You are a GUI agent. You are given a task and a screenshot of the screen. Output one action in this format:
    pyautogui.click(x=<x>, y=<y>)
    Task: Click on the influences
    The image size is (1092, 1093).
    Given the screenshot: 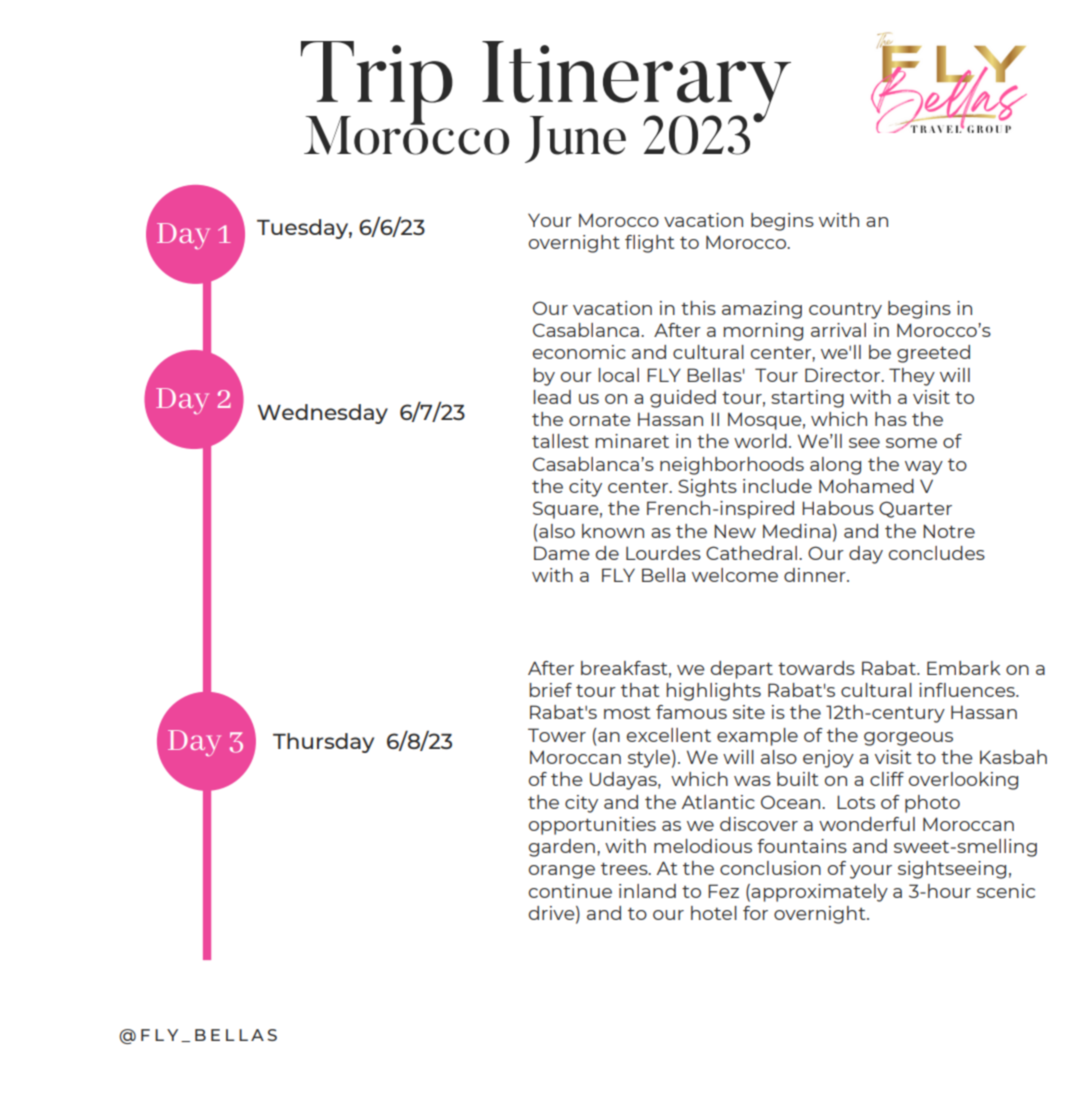 What is the action you would take?
    pyautogui.click(x=968, y=690)
